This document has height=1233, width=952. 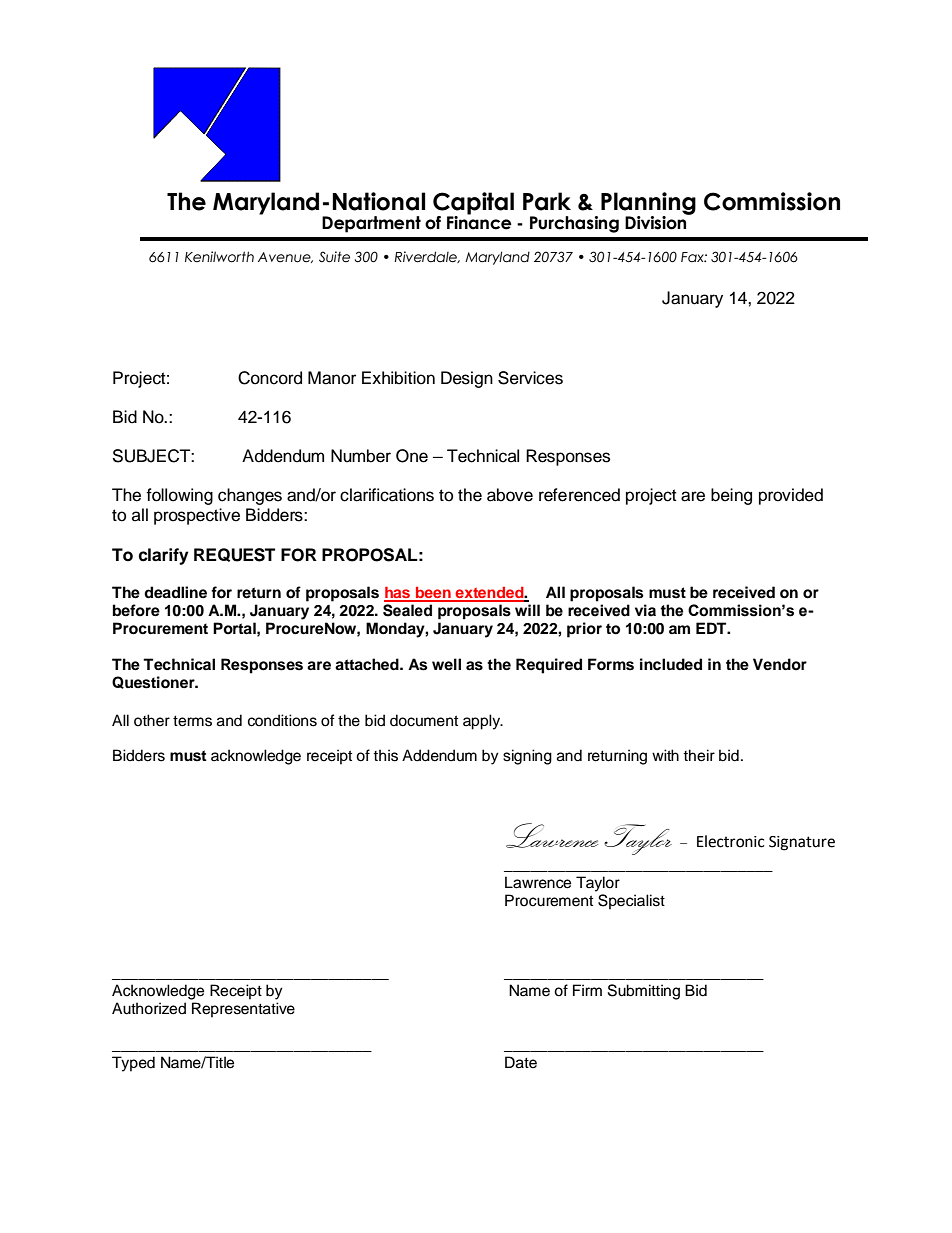 What do you see at coordinates (657, 221) in the document?
I see `Division` at bounding box center [657, 221].
